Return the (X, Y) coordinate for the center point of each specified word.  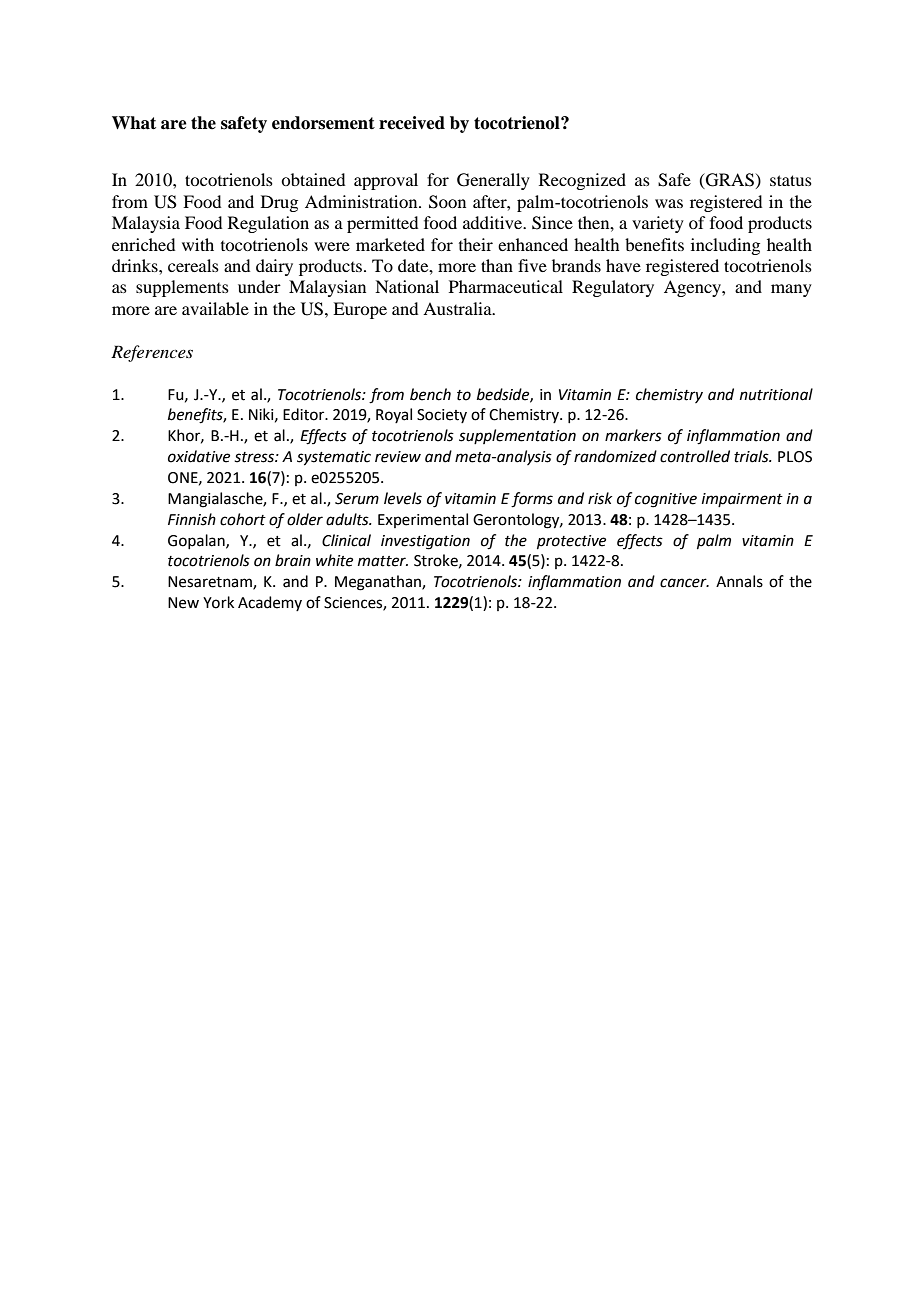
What (134, 123)
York (218, 602)
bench (430, 394)
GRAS (729, 181)
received (412, 123)
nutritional (776, 394)
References (152, 353)
